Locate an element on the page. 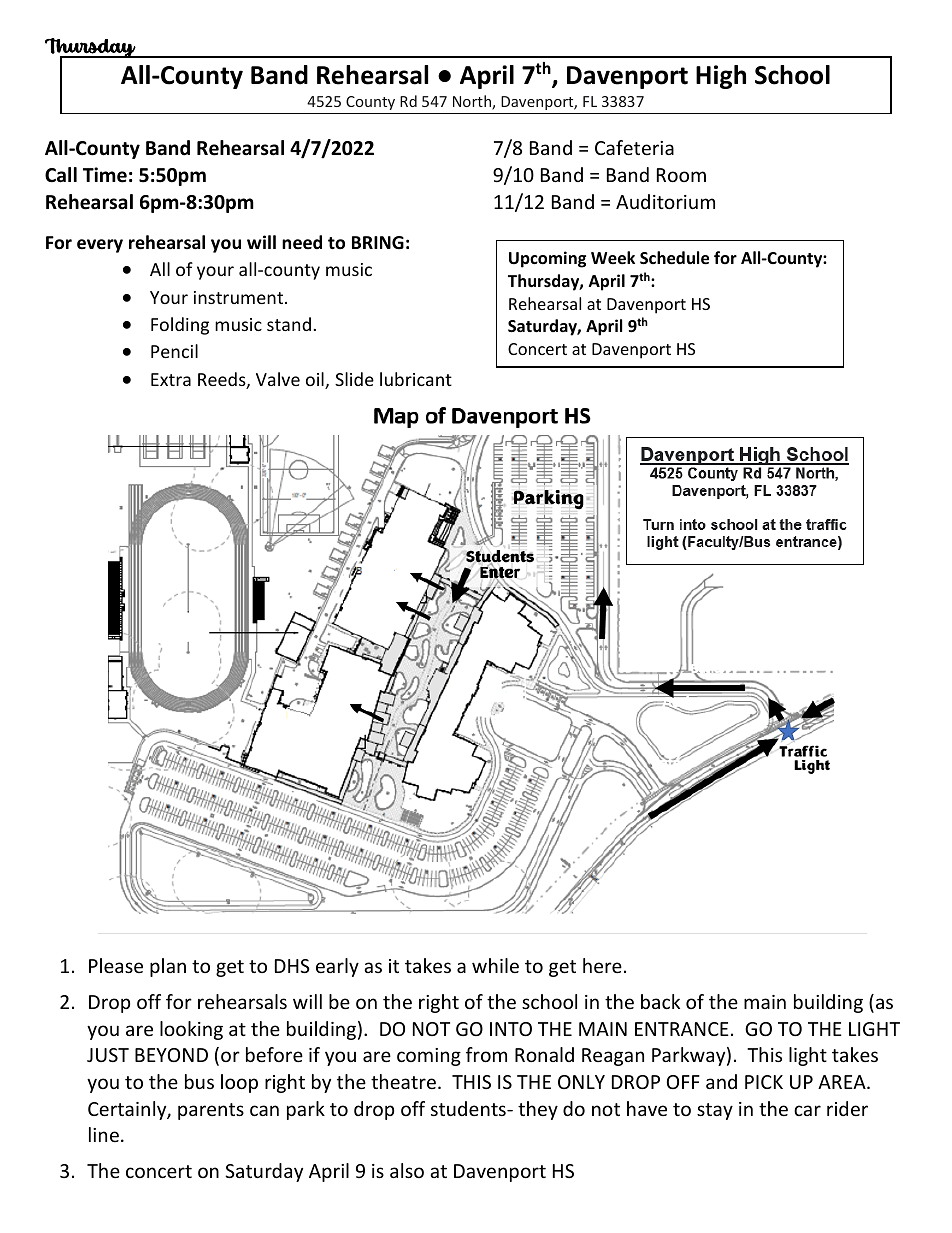 The height and width of the page is (1233, 952). Time is located at coordinates (105, 175).
